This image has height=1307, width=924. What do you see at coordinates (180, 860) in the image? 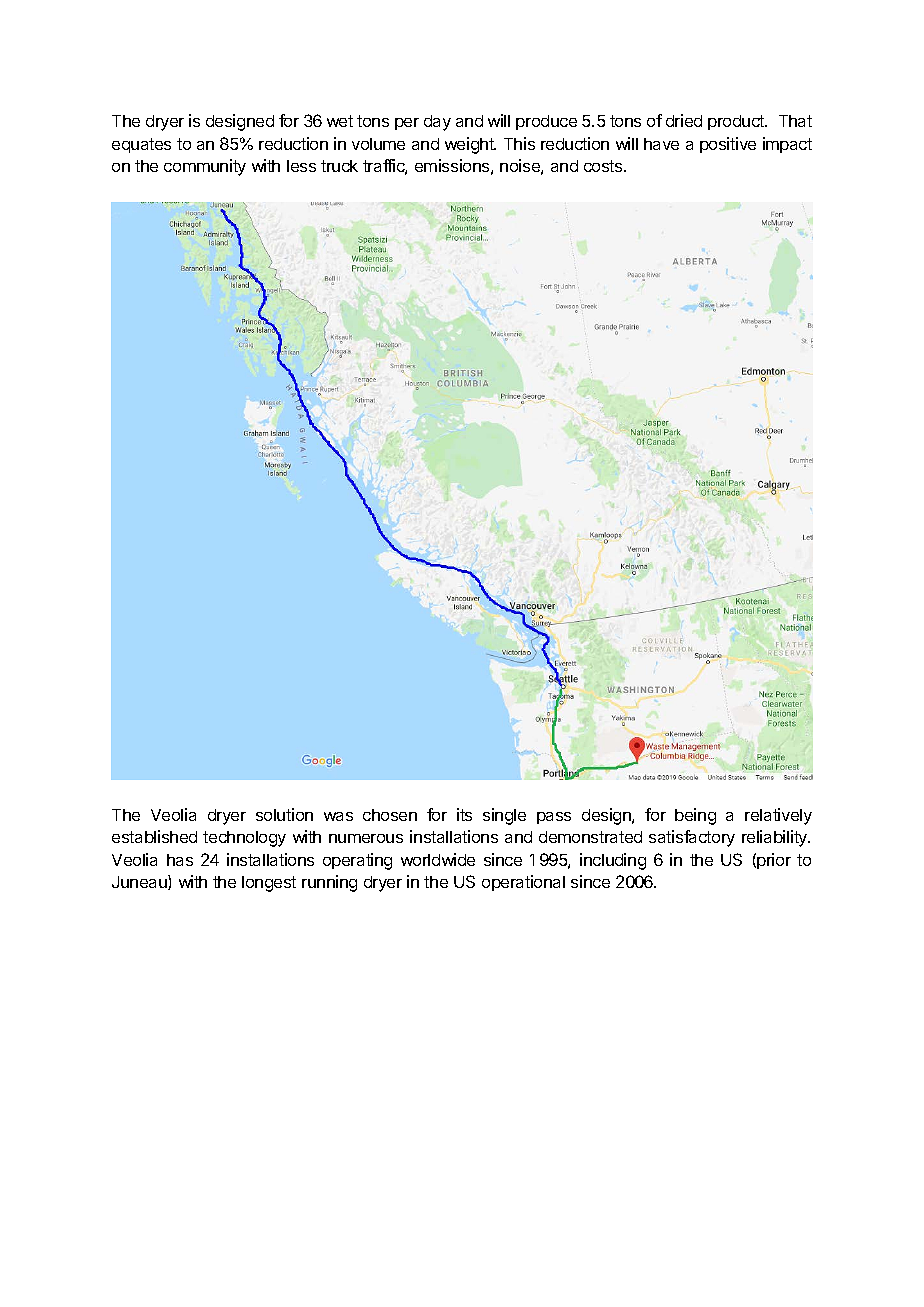
I see `has` at bounding box center [180, 860].
